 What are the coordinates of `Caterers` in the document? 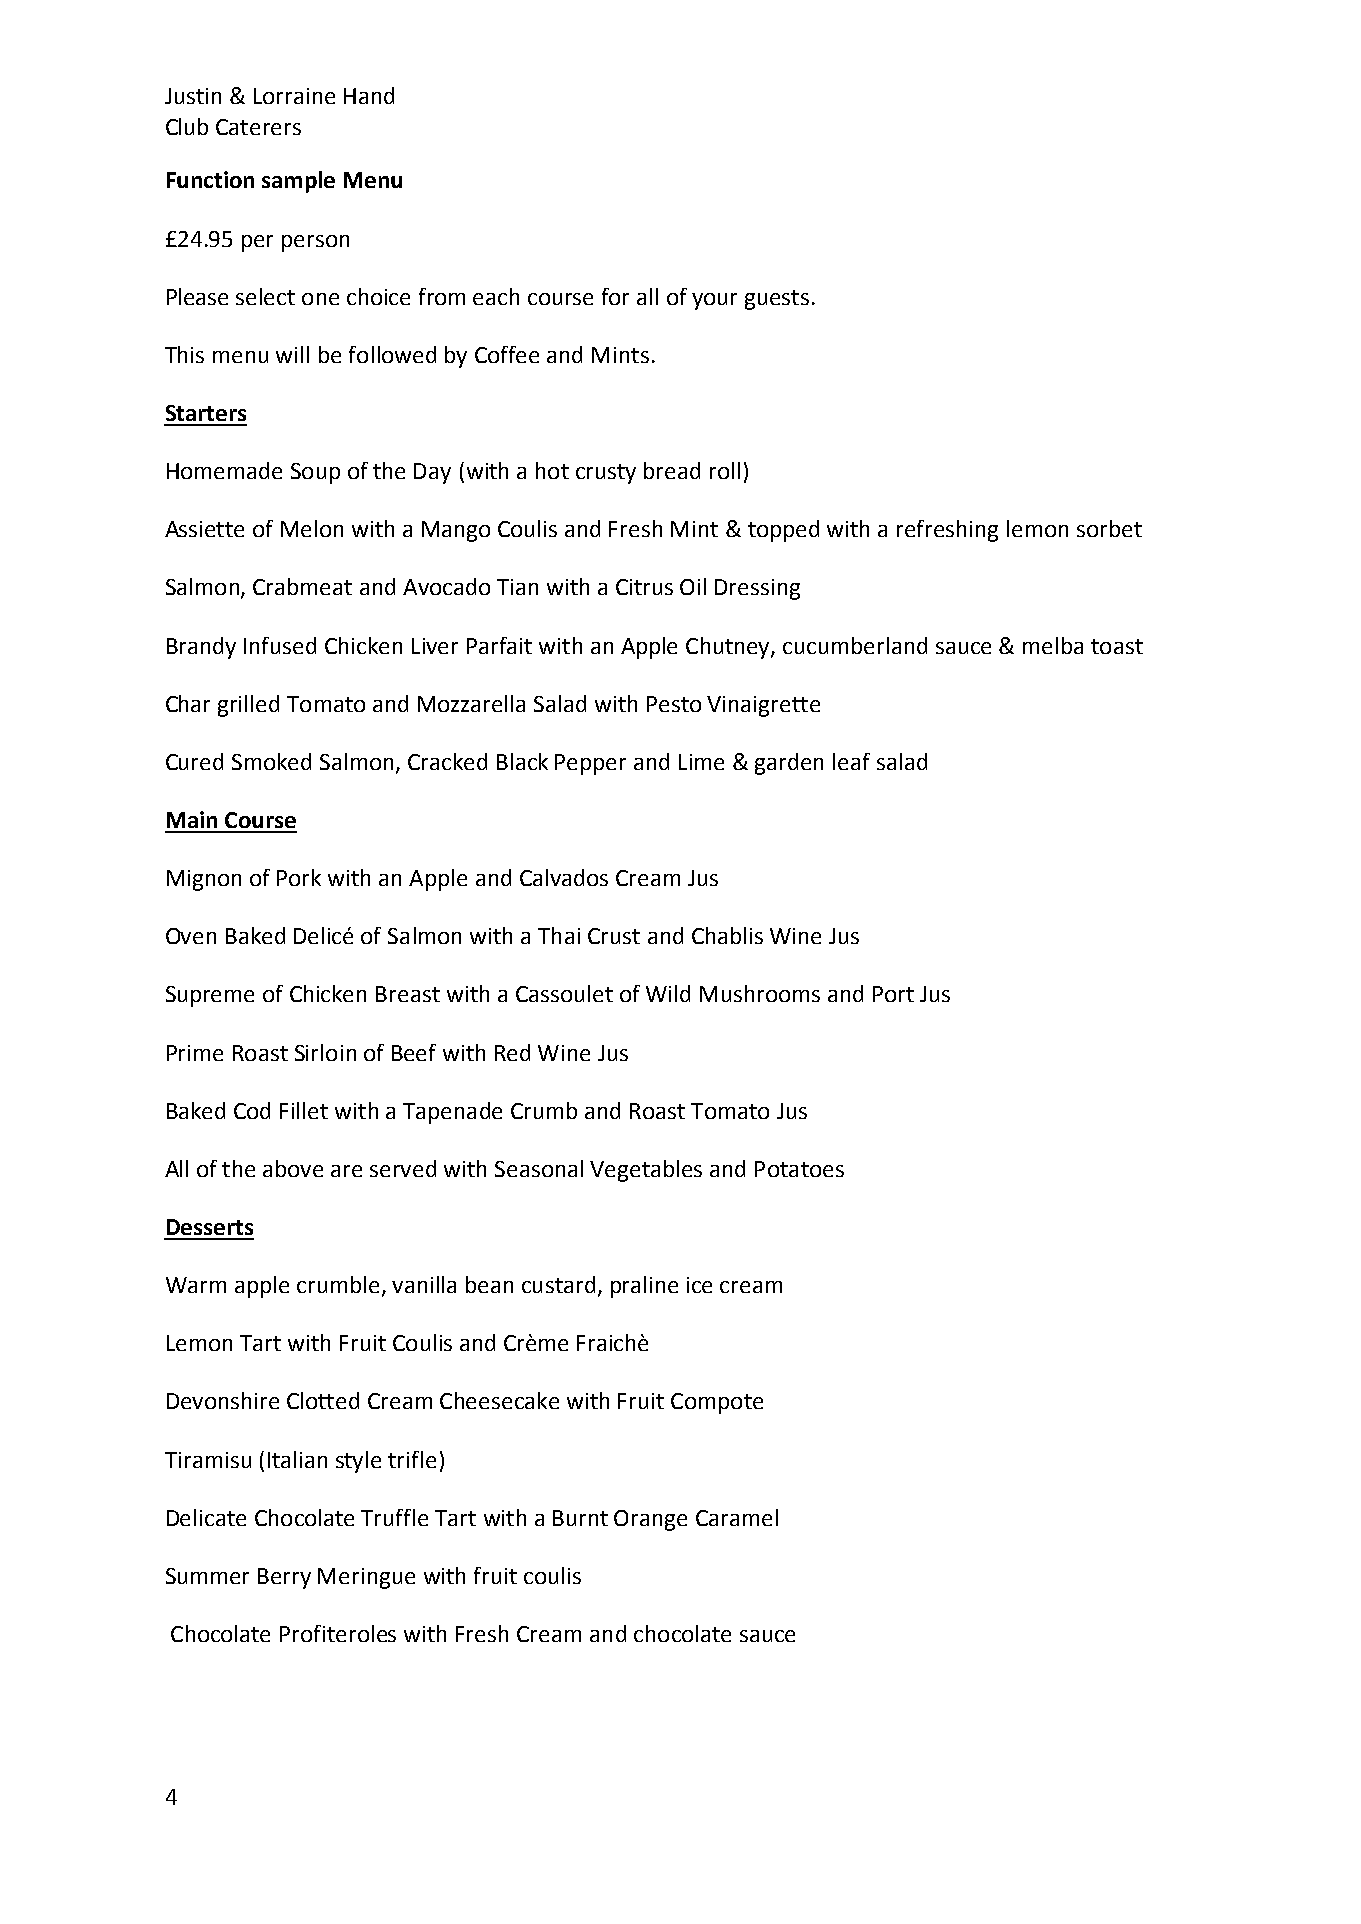 It's located at (258, 127).
